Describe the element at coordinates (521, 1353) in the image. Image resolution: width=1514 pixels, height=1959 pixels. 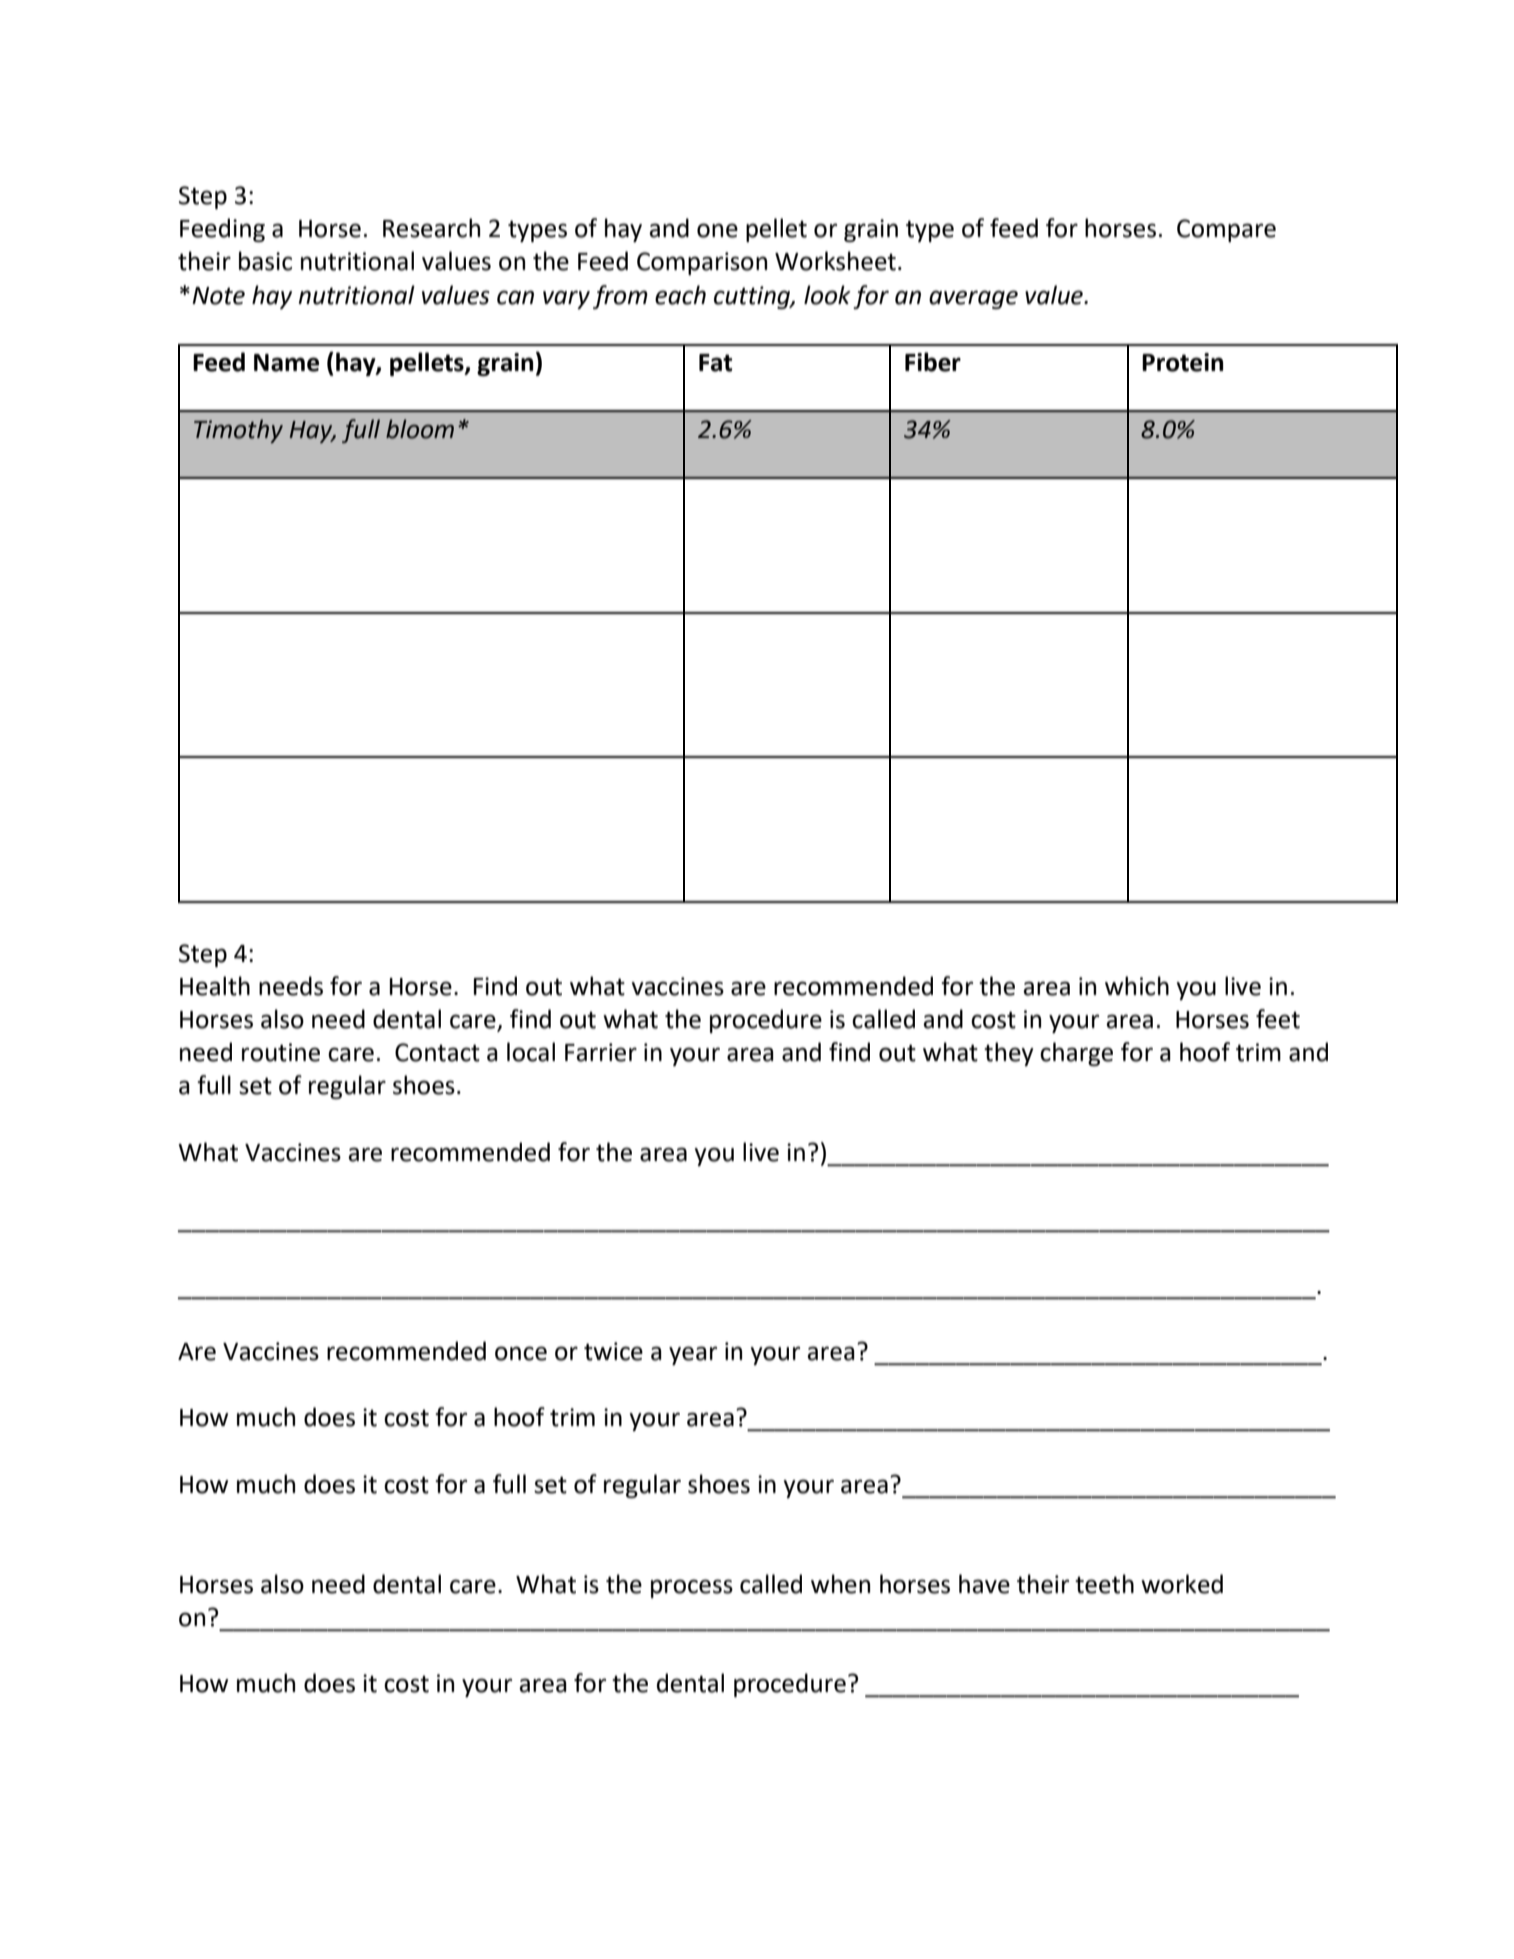
I see `once` at that location.
